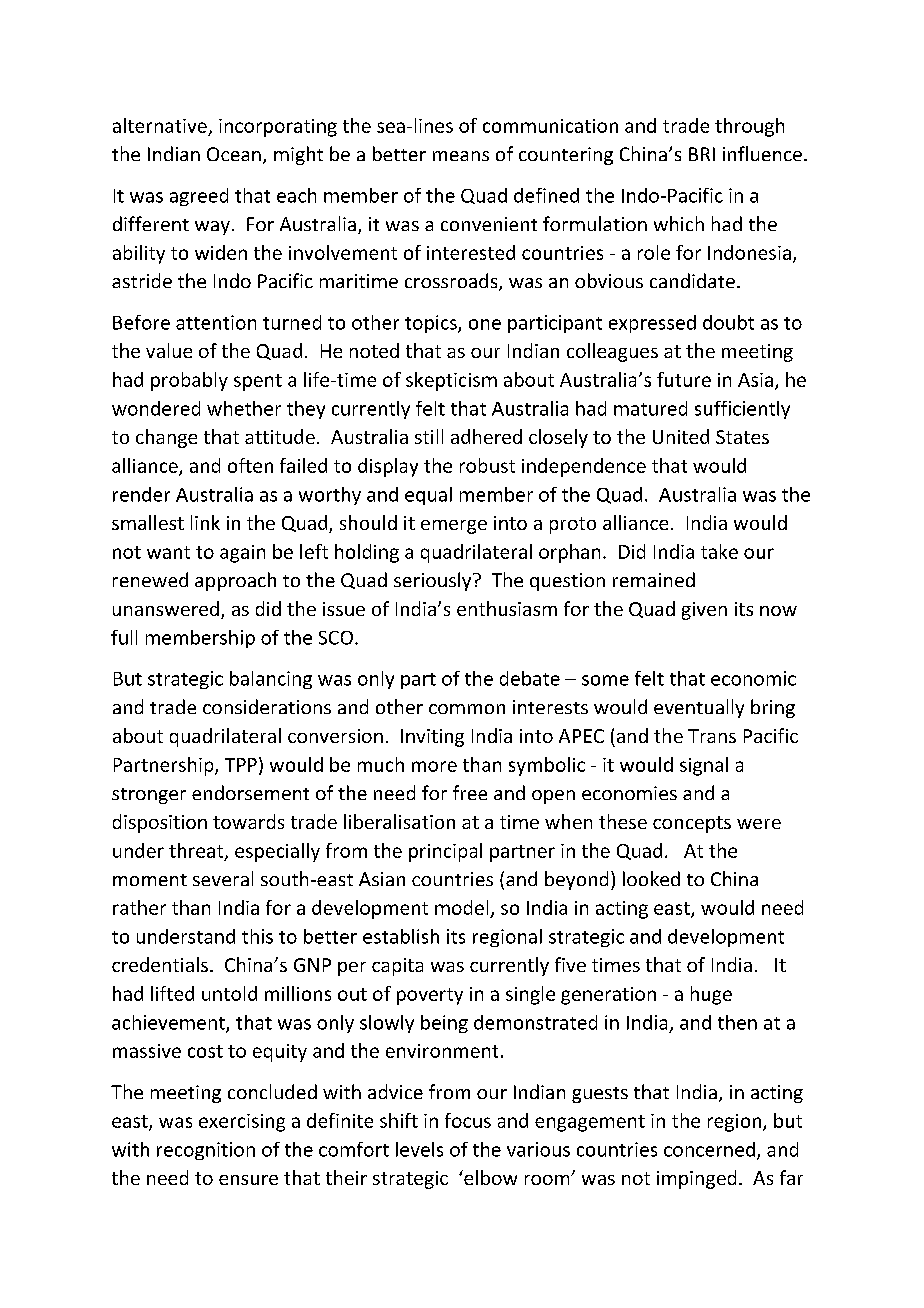 The height and width of the screenshot is (1308, 924). Describe the element at coordinates (271, 680) in the screenshot. I see `balancing` at that location.
